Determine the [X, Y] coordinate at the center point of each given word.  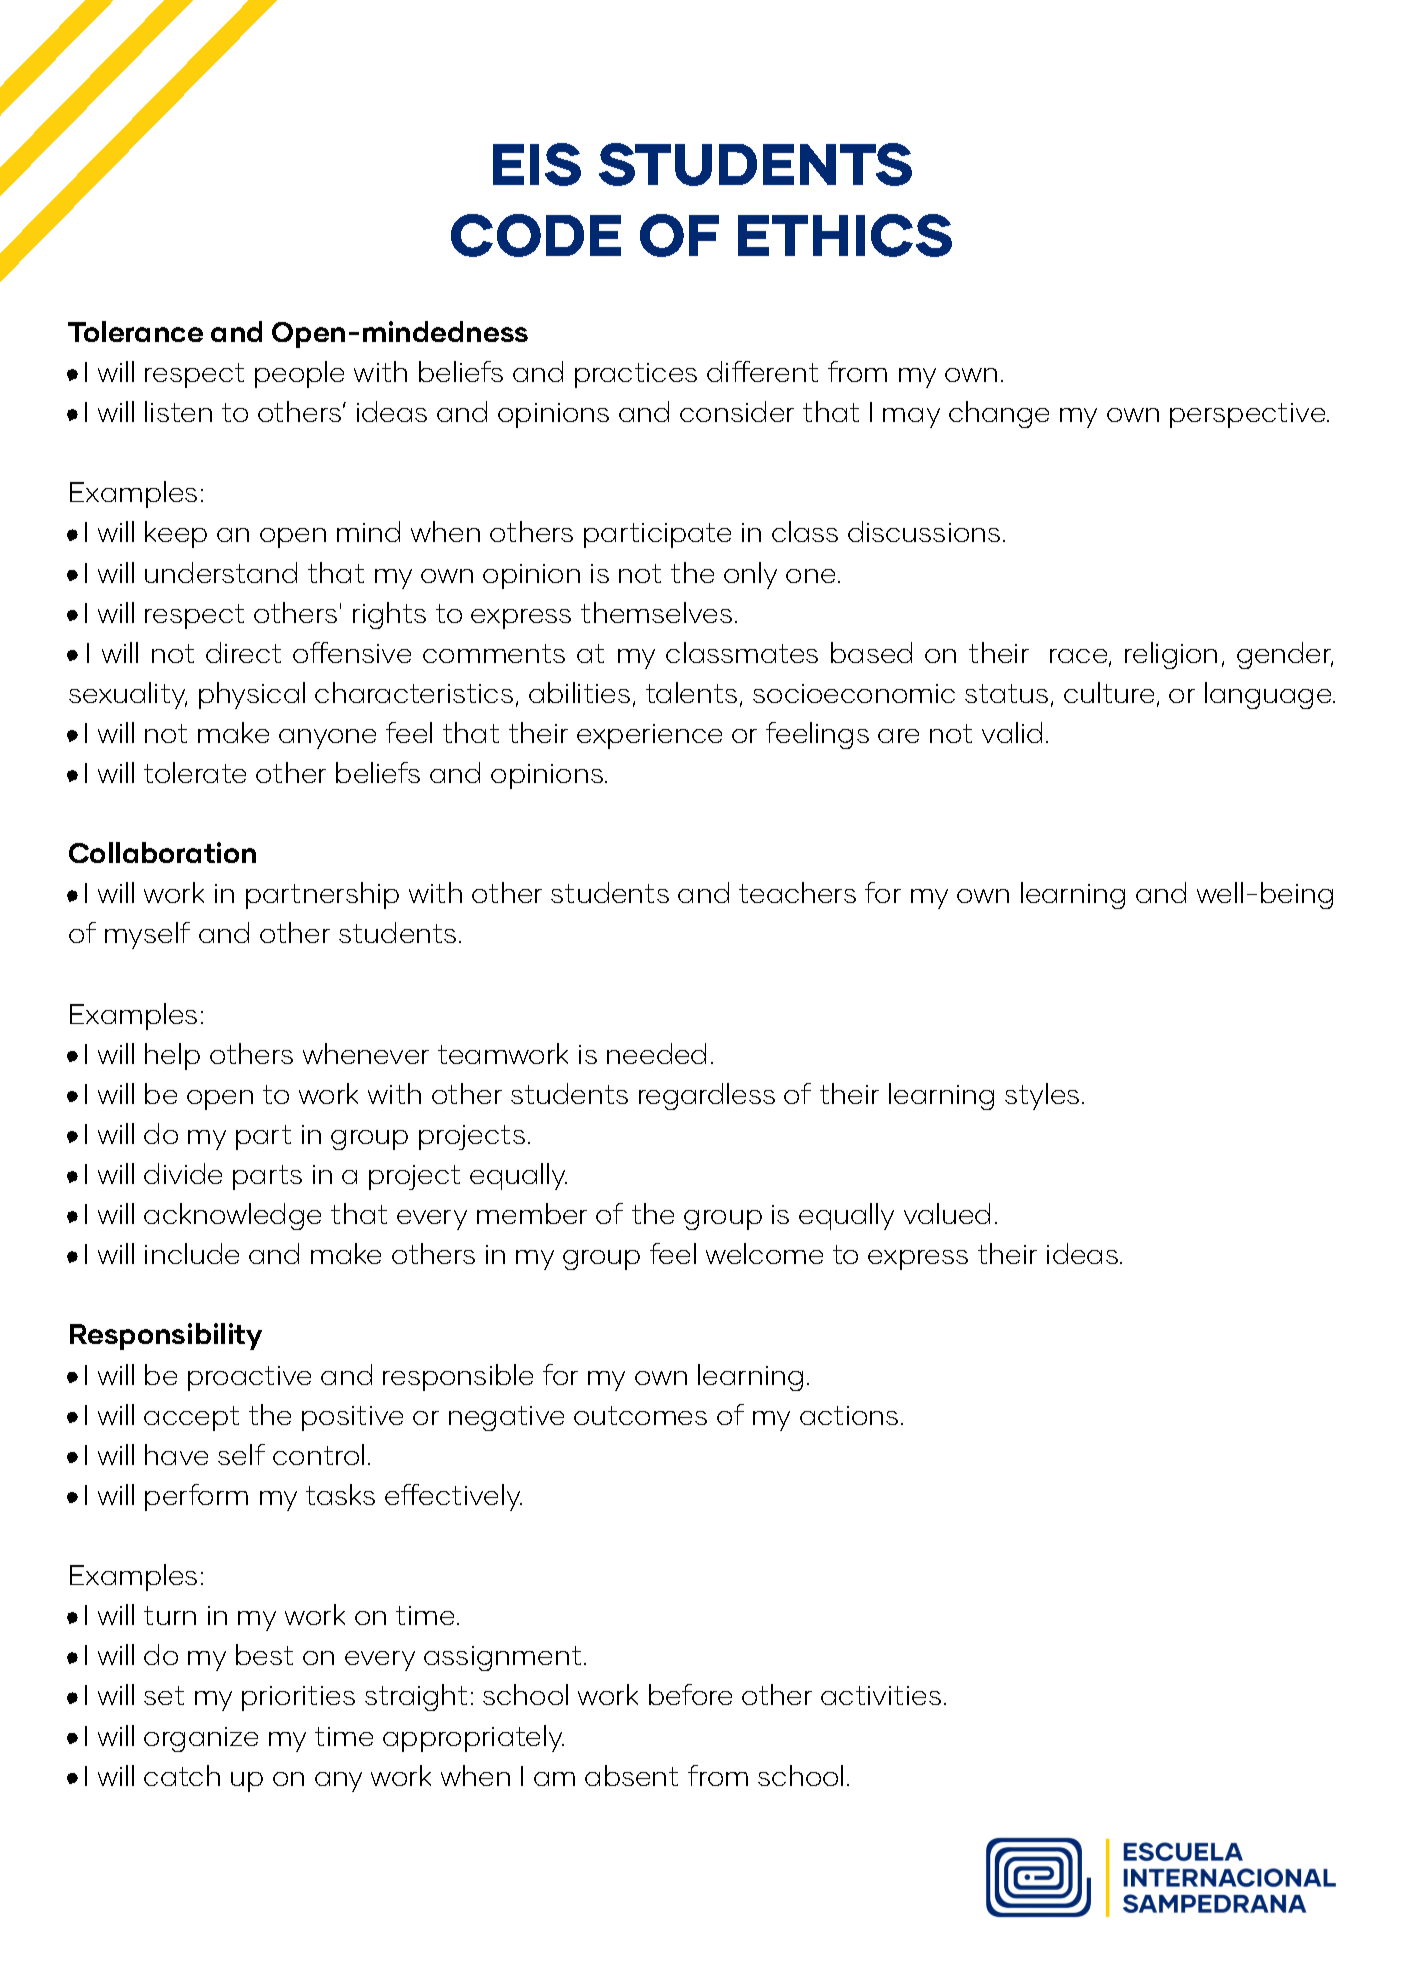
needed [656, 1053]
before [690, 1694]
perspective [1249, 415]
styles [1042, 1096]
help [172, 1056]
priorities [298, 1698]
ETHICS [845, 235]
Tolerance [135, 331]
